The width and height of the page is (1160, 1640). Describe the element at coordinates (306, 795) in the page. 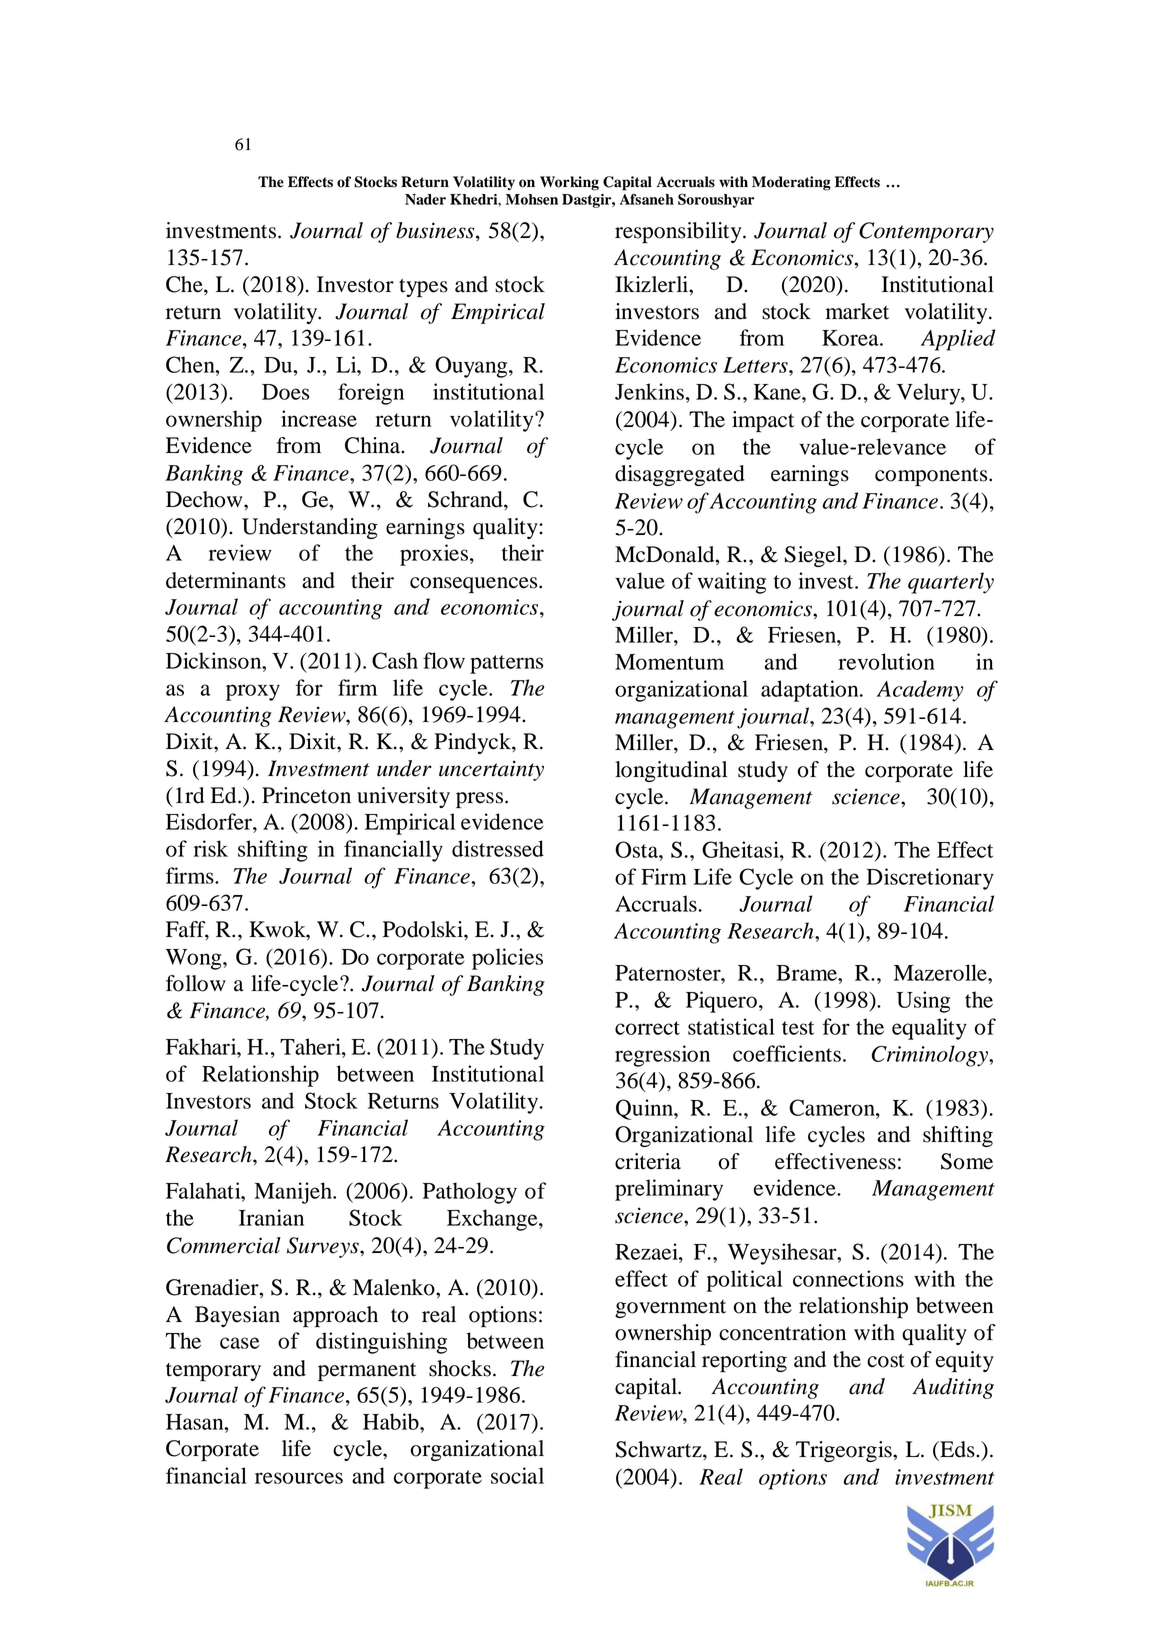

I see `Princeton` at that location.
